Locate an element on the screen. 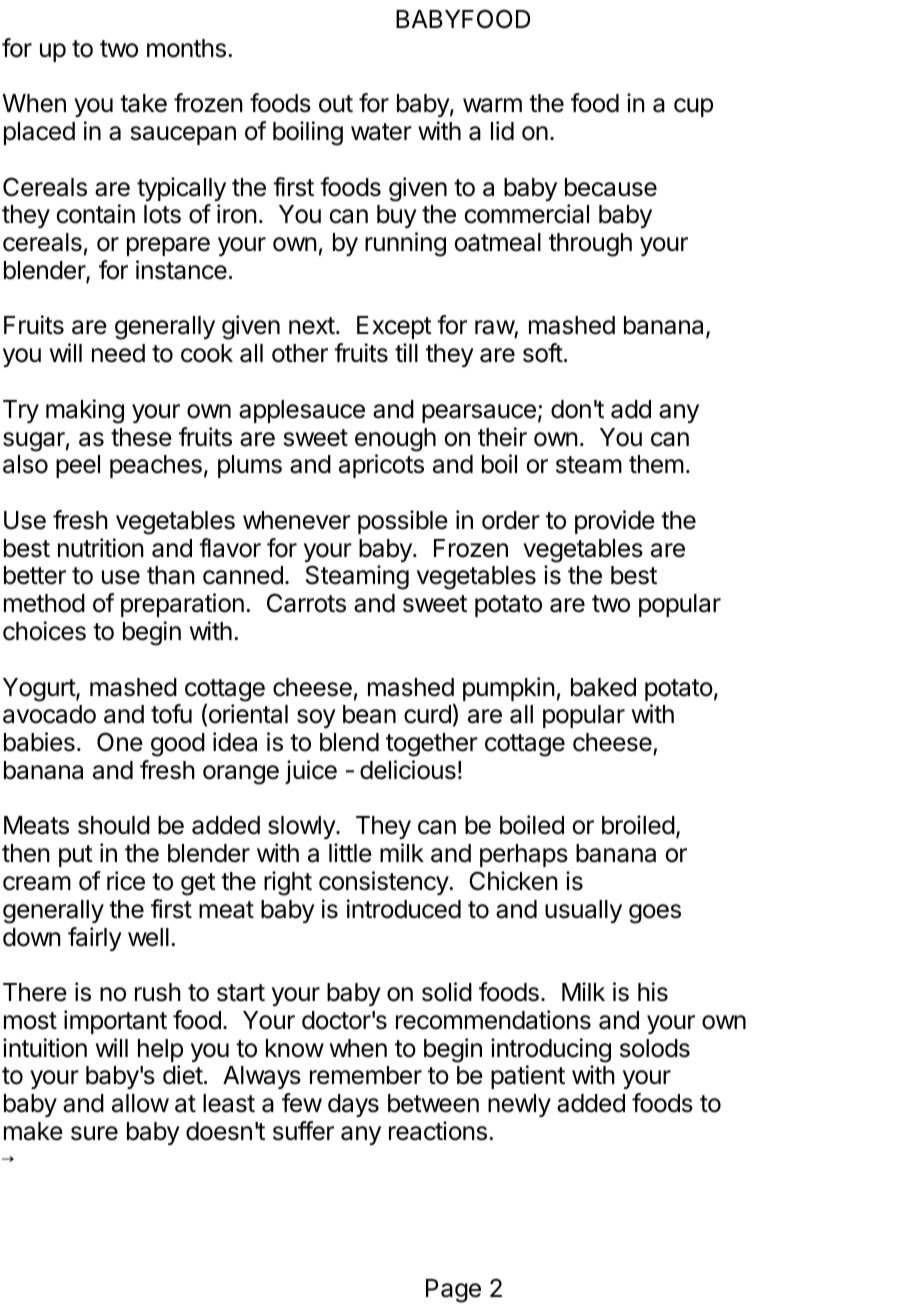 Image resolution: width=924 pixels, height=1308 pixels. bean is located at coordinates (369, 714).
